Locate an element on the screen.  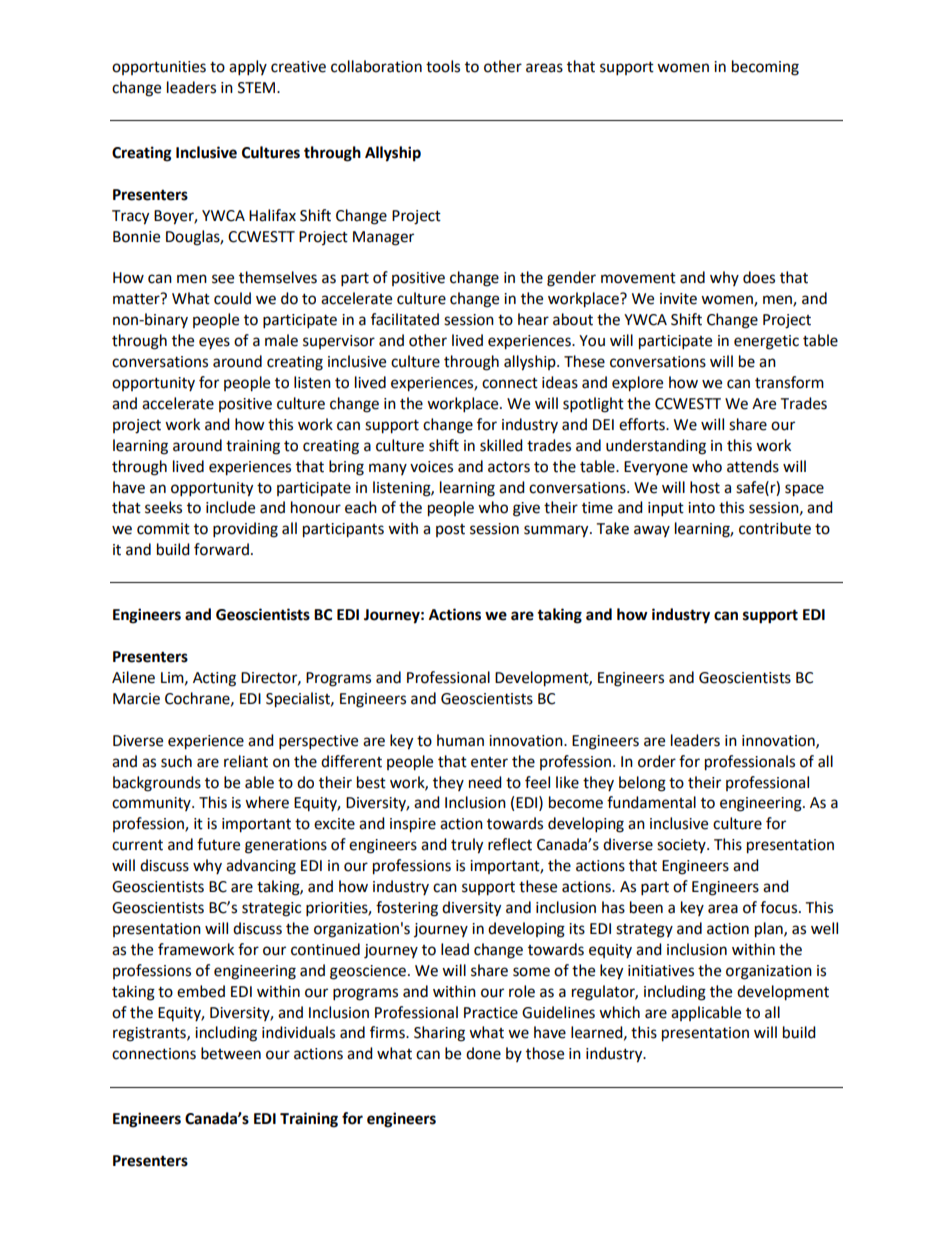
becoming is located at coordinates (765, 68).
